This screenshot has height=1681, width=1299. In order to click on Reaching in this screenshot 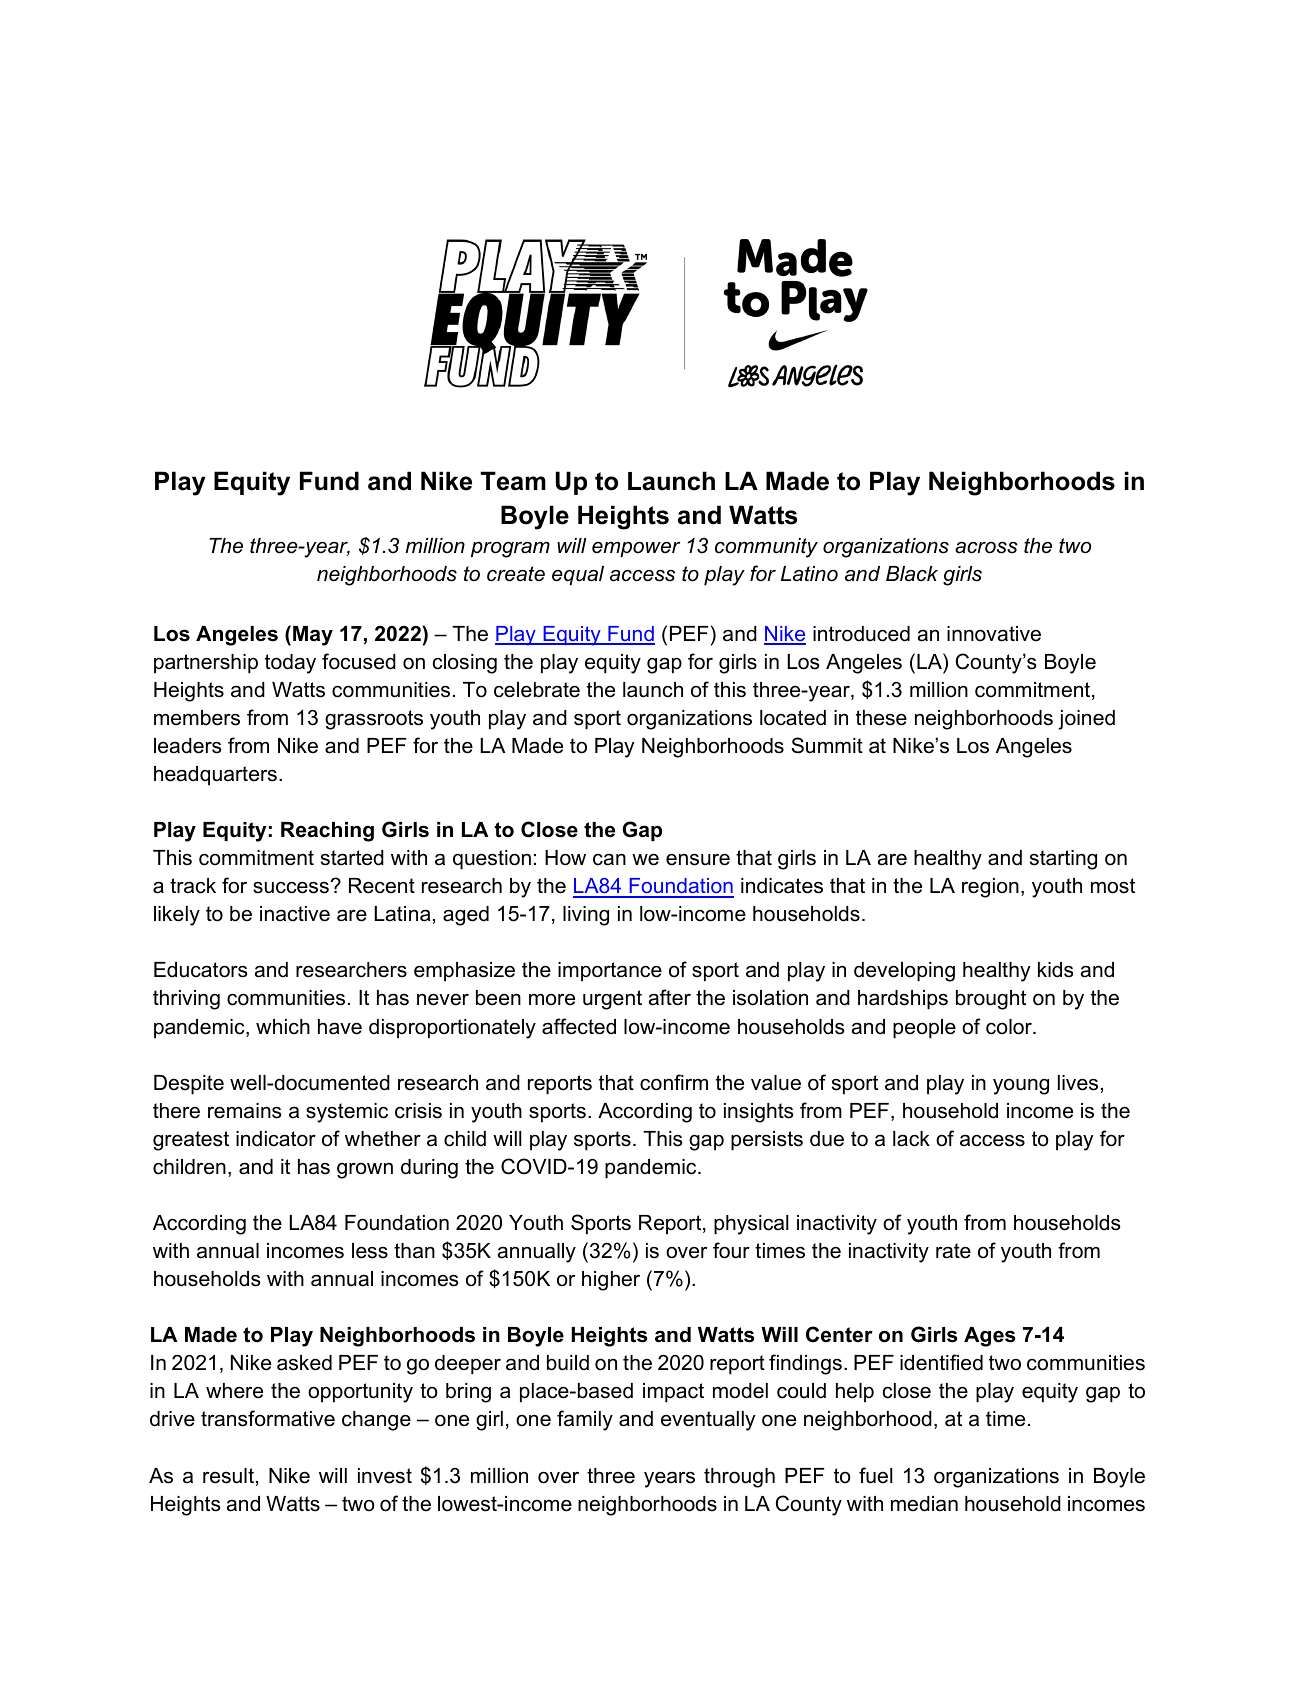, I will do `click(327, 832)`.
